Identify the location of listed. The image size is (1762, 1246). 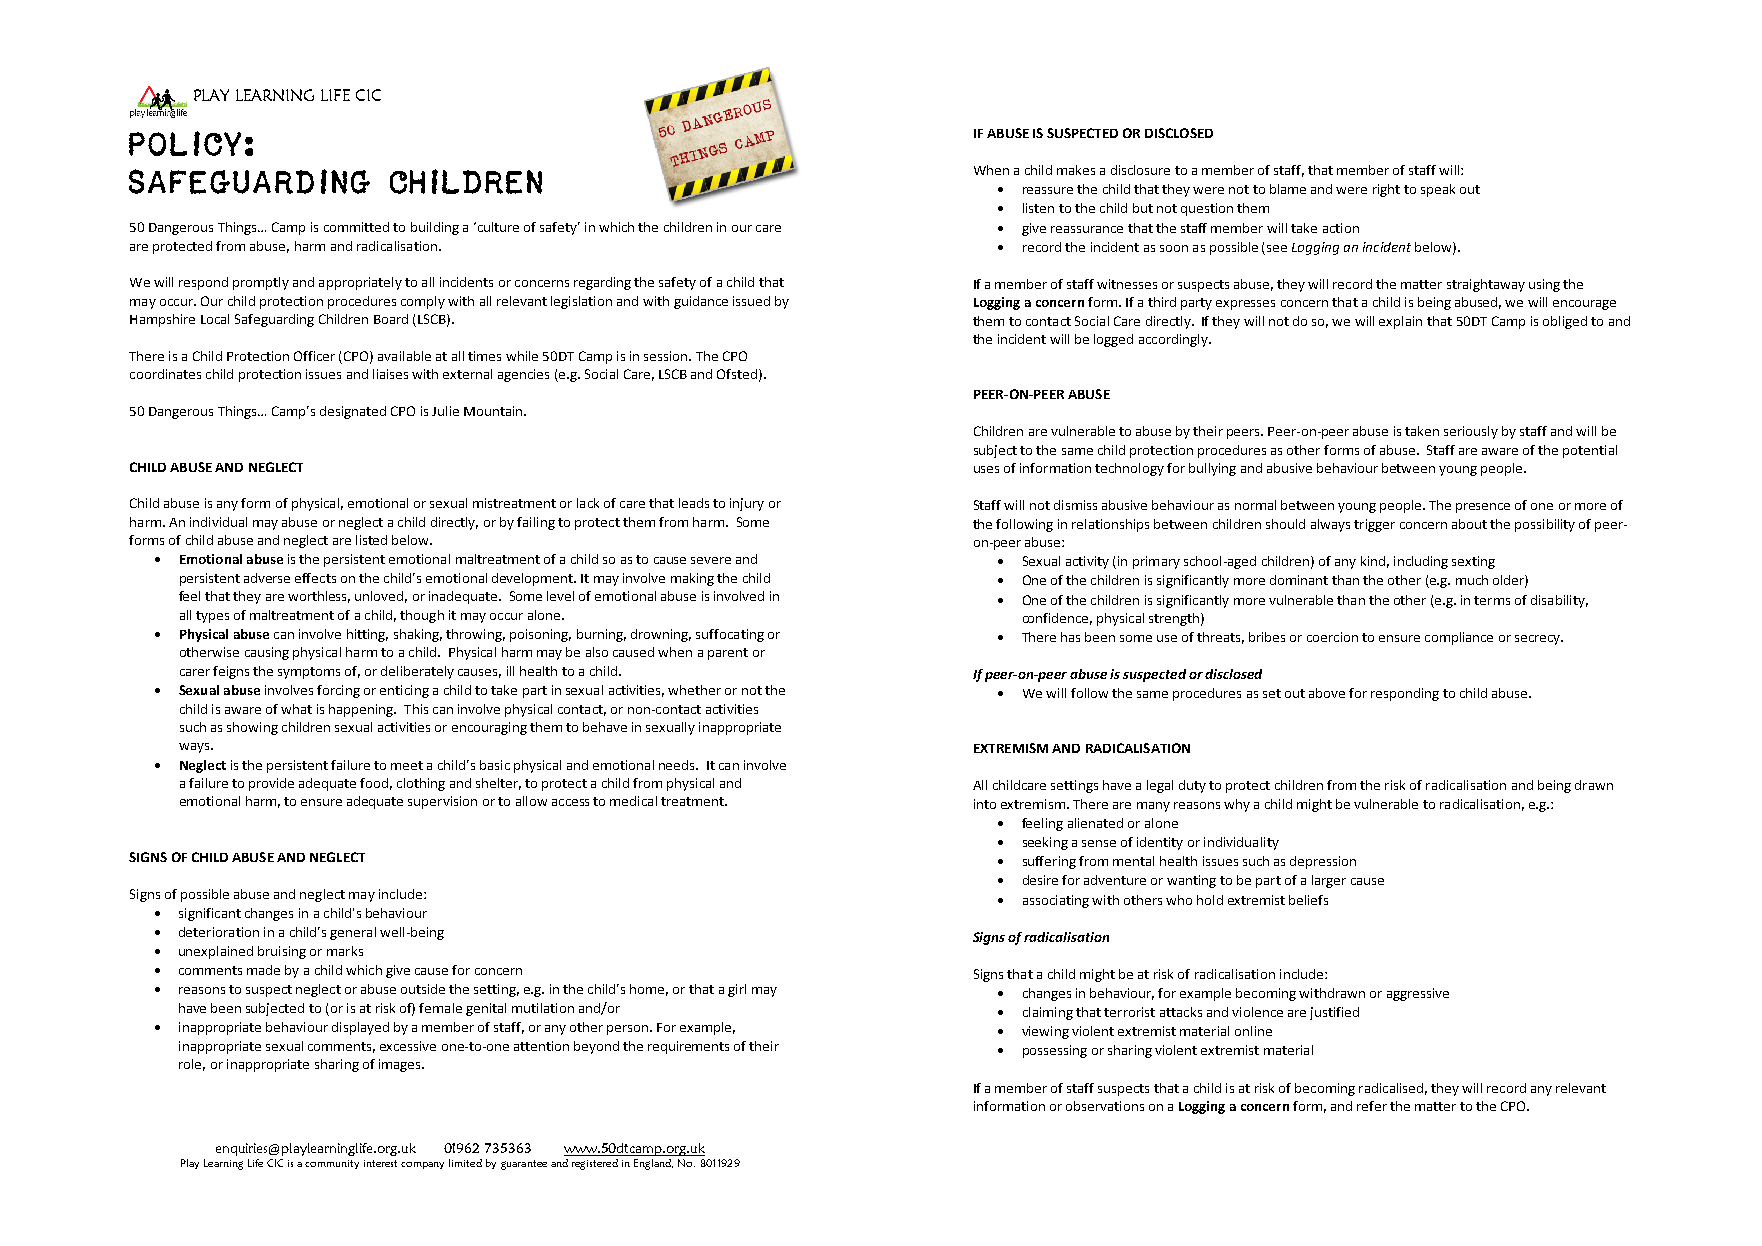
(371, 540).
